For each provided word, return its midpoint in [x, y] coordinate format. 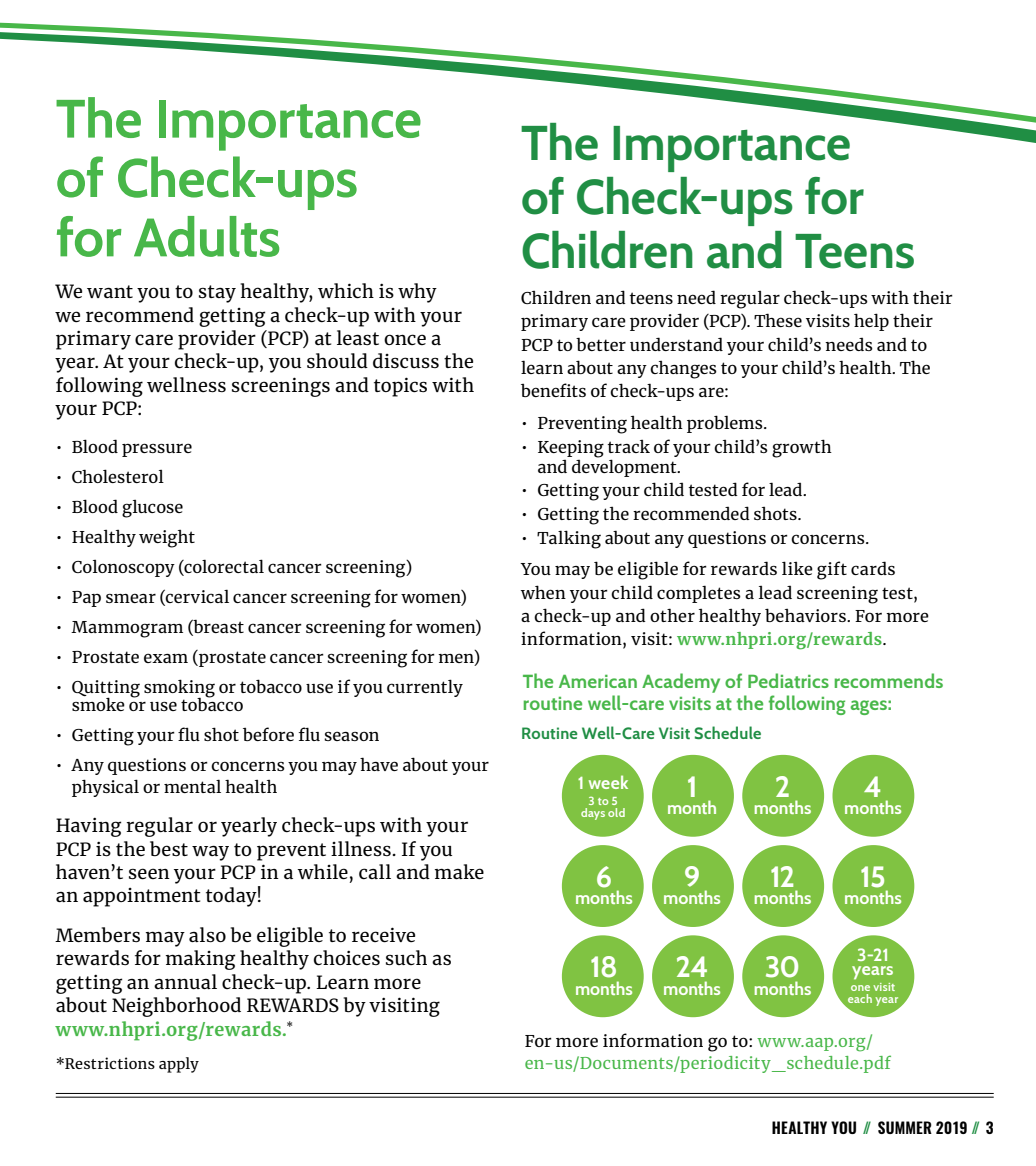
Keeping [571, 449]
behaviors [806, 615]
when [543, 592]
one [860, 988]
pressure [157, 450]
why [417, 293]
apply [179, 1065]
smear [131, 598]
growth [802, 448]
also [207, 935]
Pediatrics [788, 680]
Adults [206, 236]
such [406, 958]
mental [192, 786]
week [608, 782]
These [778, 320]
